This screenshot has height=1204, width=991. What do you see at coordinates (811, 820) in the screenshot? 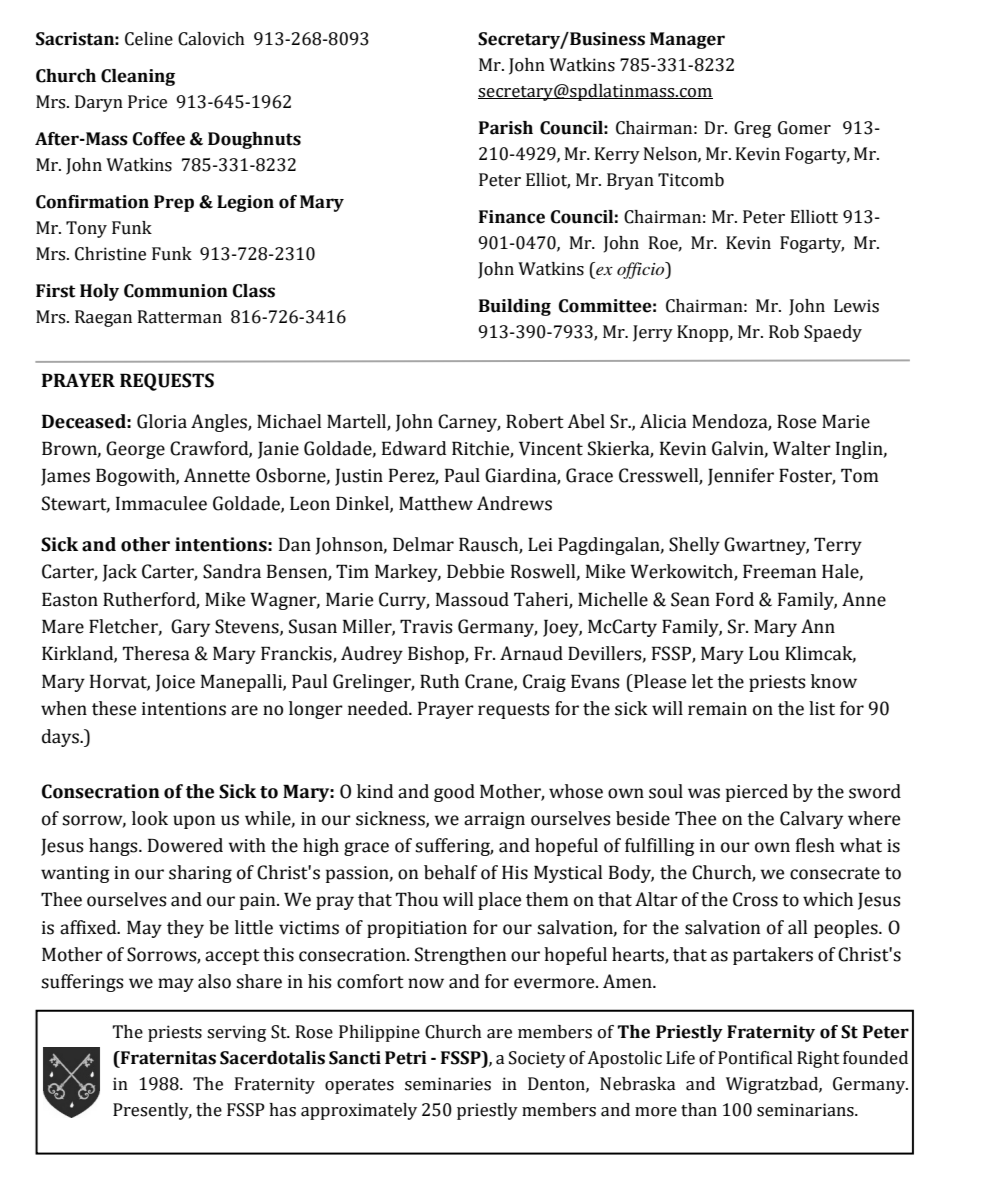
I see `Calvary` at bounding box center [811, 820].
